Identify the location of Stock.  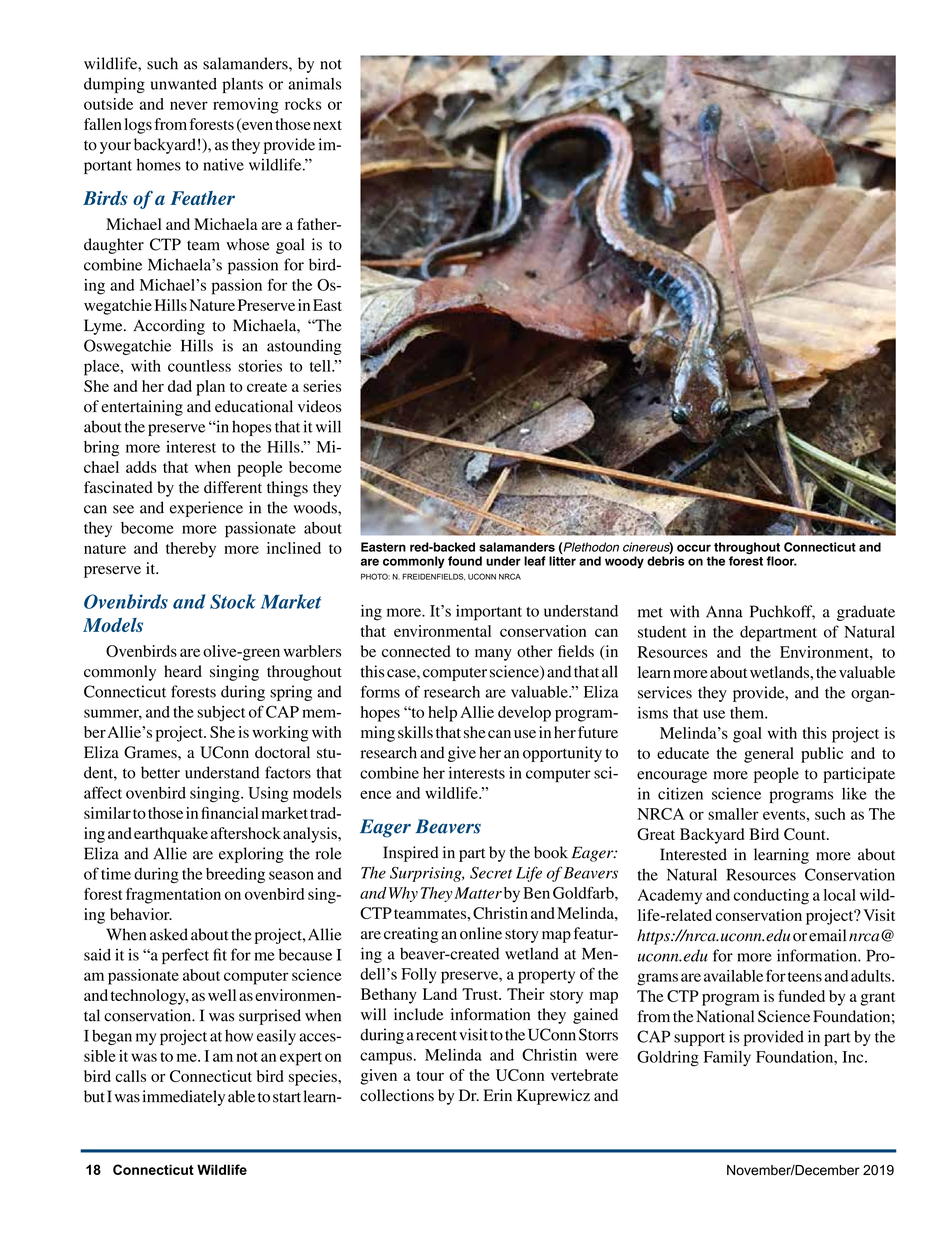
(233, 601).
